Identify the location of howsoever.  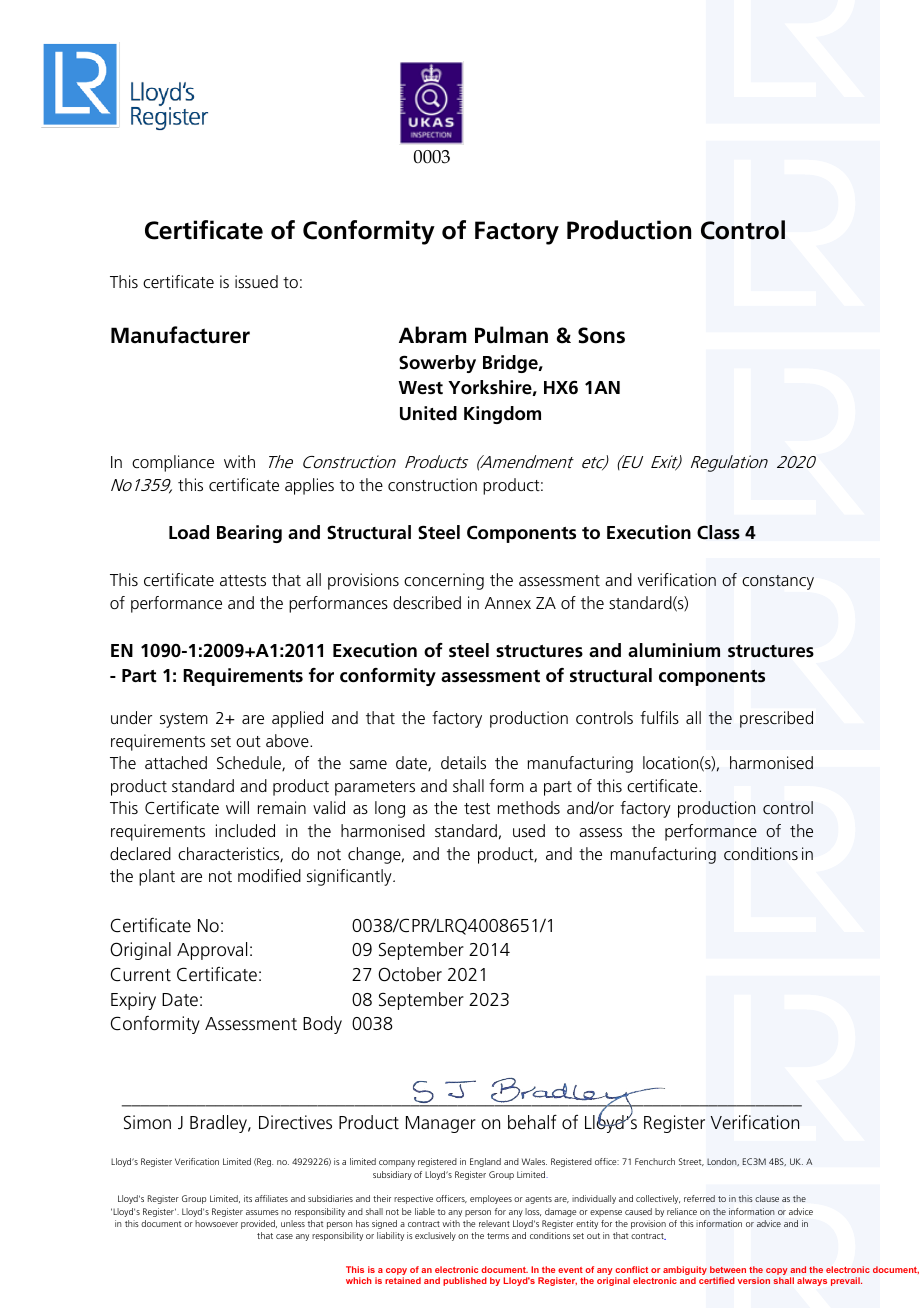
(216, 1223).
